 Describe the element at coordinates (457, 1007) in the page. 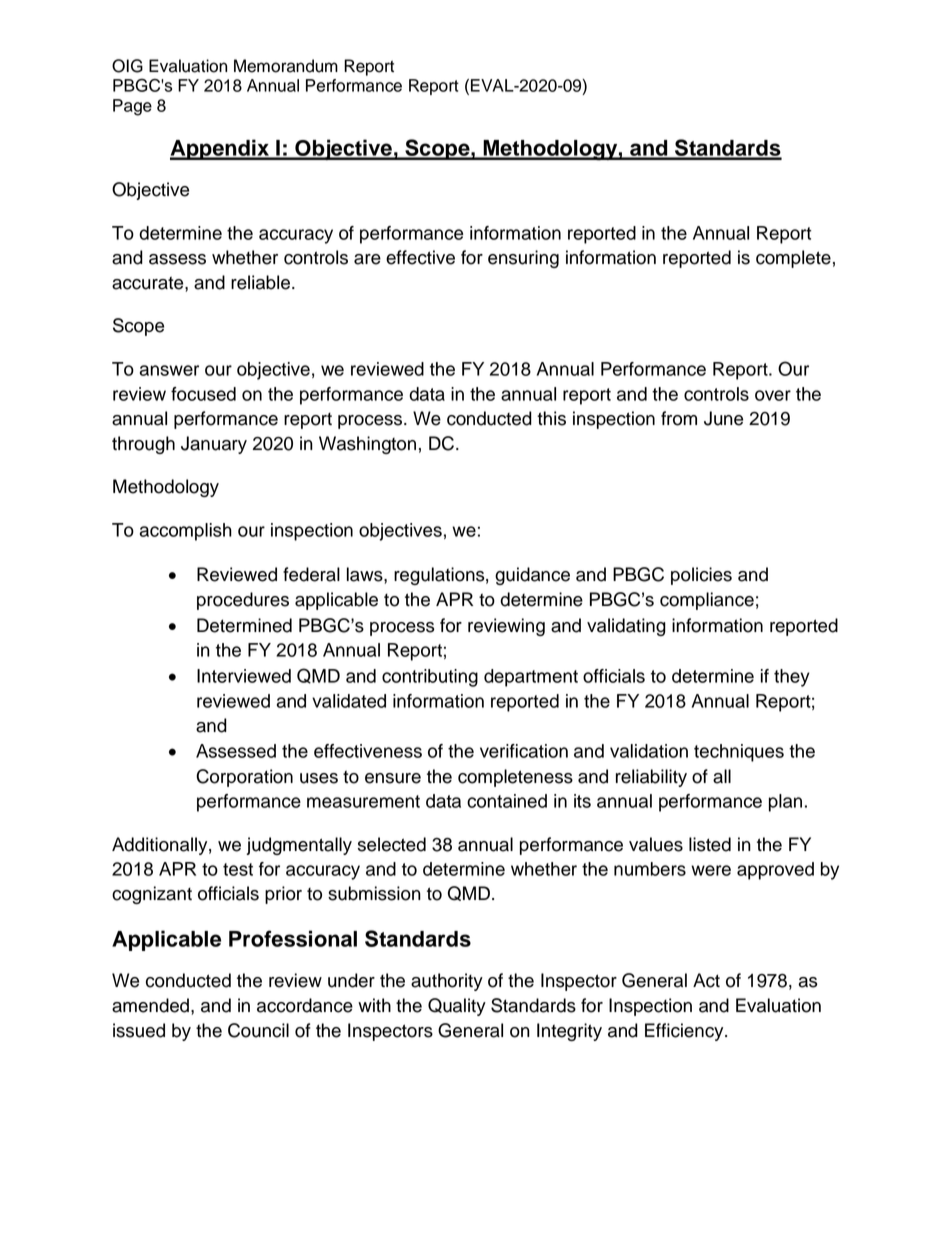

I see `Quality` at that location.
